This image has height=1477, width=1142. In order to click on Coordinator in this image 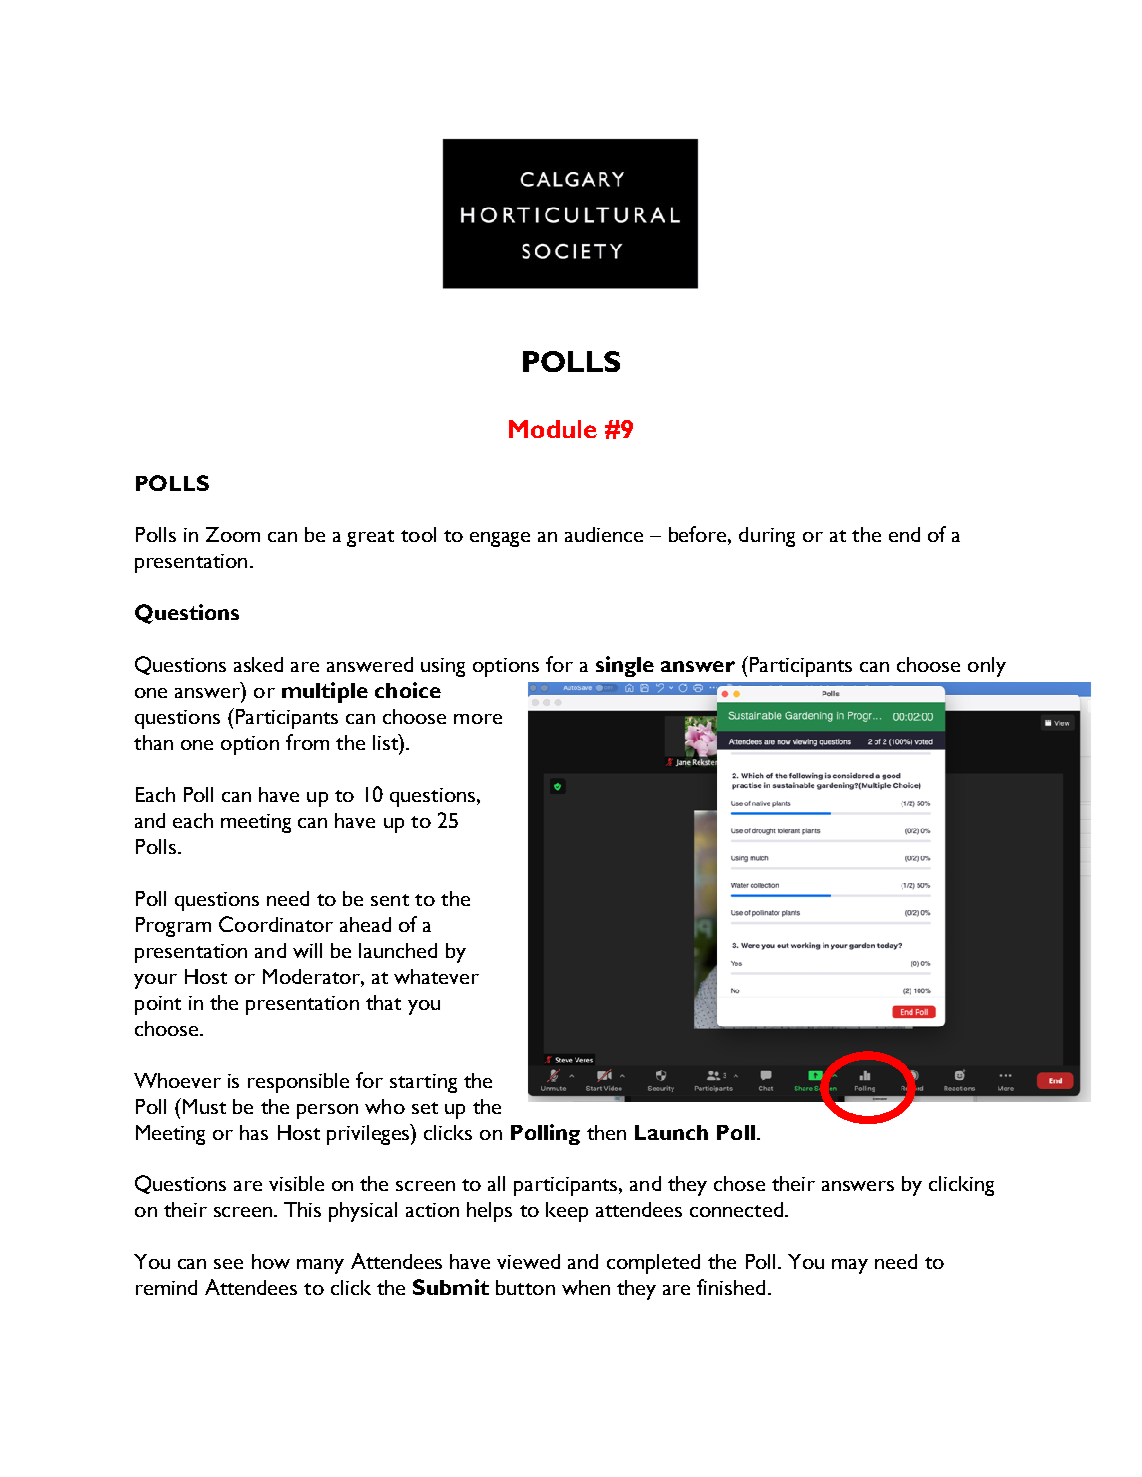, I will do `click(276, 924)`.
